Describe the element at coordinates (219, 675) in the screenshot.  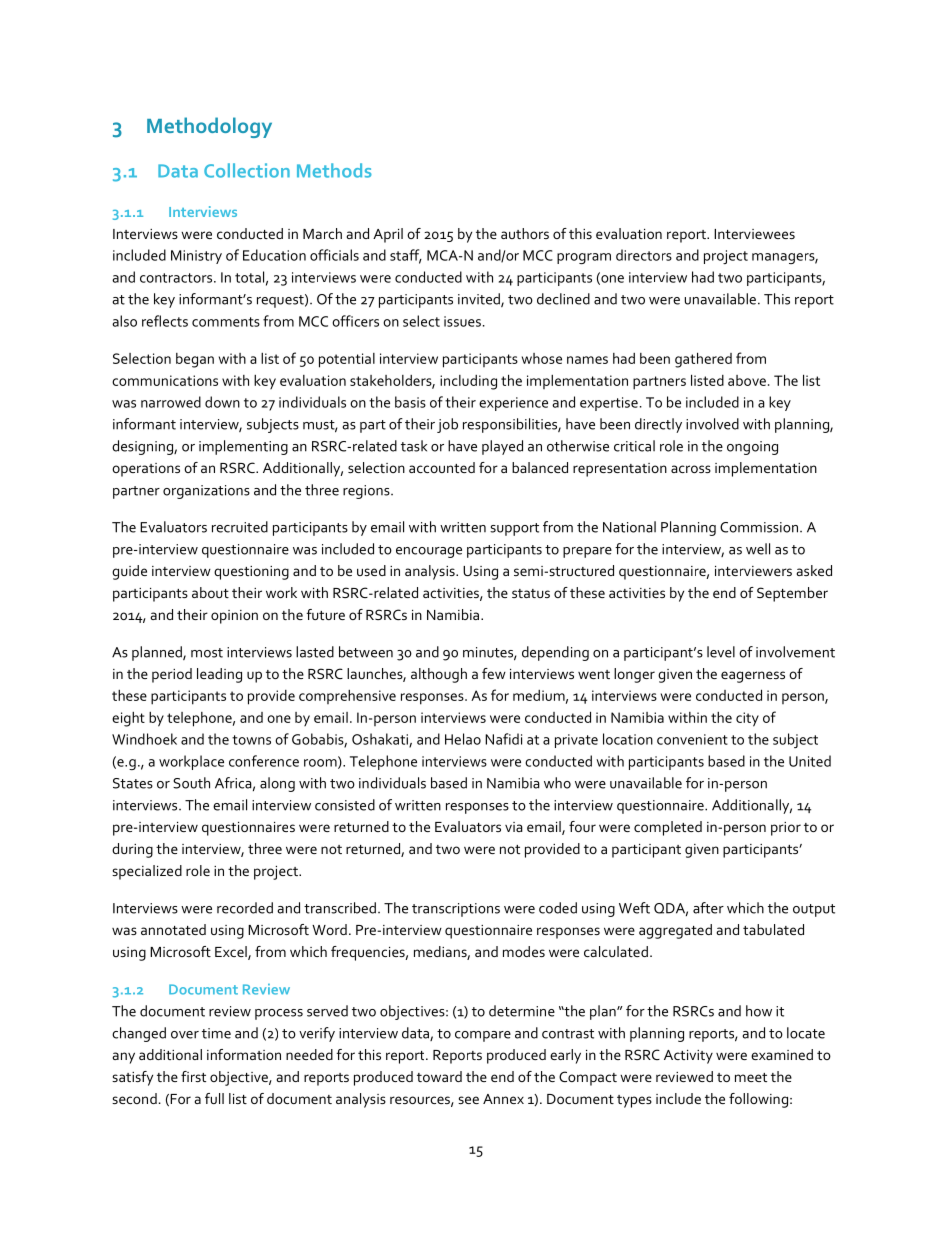
I see `leading` at that location.
